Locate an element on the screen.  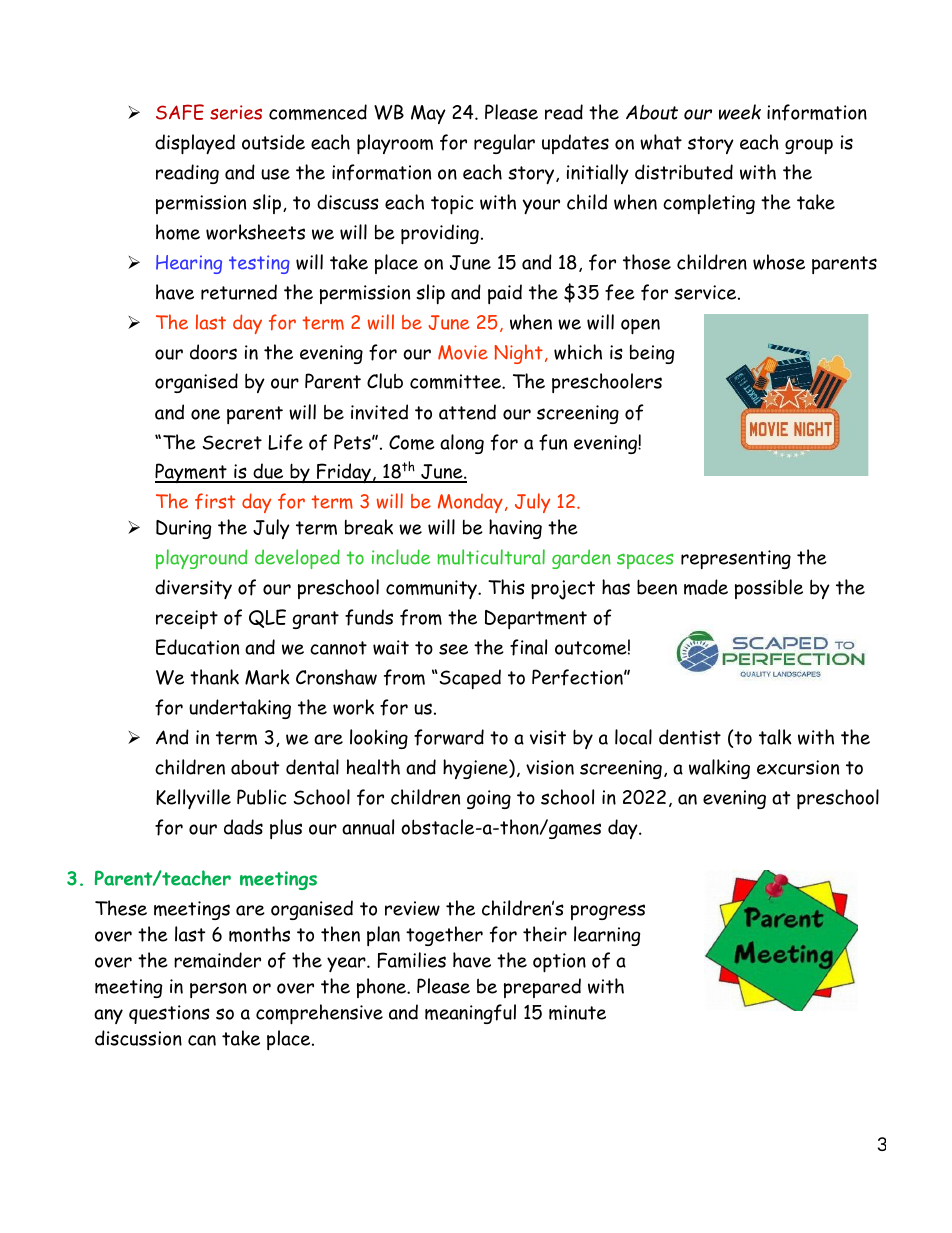
person is located at coordinates (218, 990).
